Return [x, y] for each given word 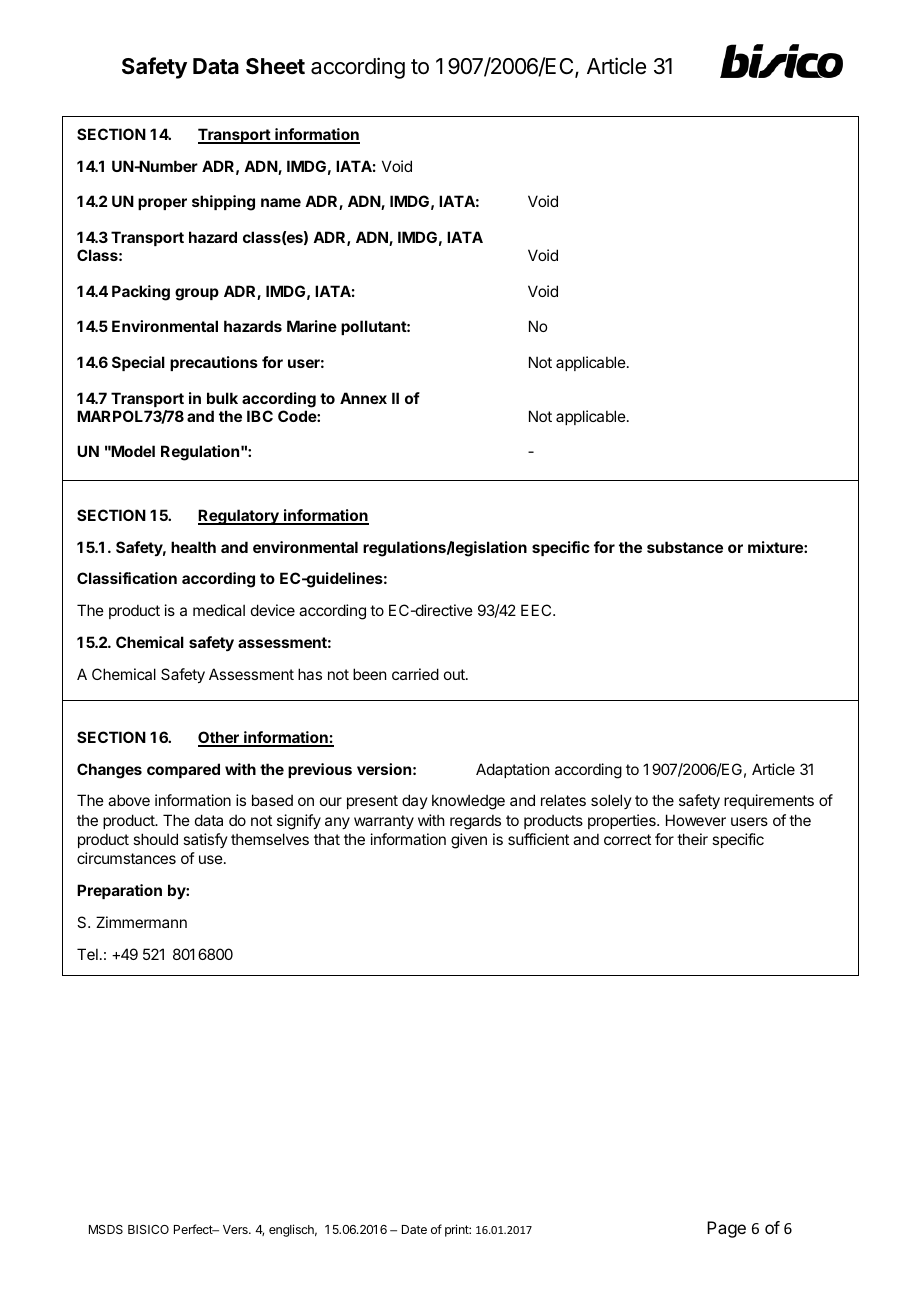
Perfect [194, 1229]
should [155, 839]
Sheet [275, 66]
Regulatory [239, 517]
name [281, 202]
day [415, 801]
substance [685, 547]
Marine [312, 326]
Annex [363, 398]
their [692, 839]
